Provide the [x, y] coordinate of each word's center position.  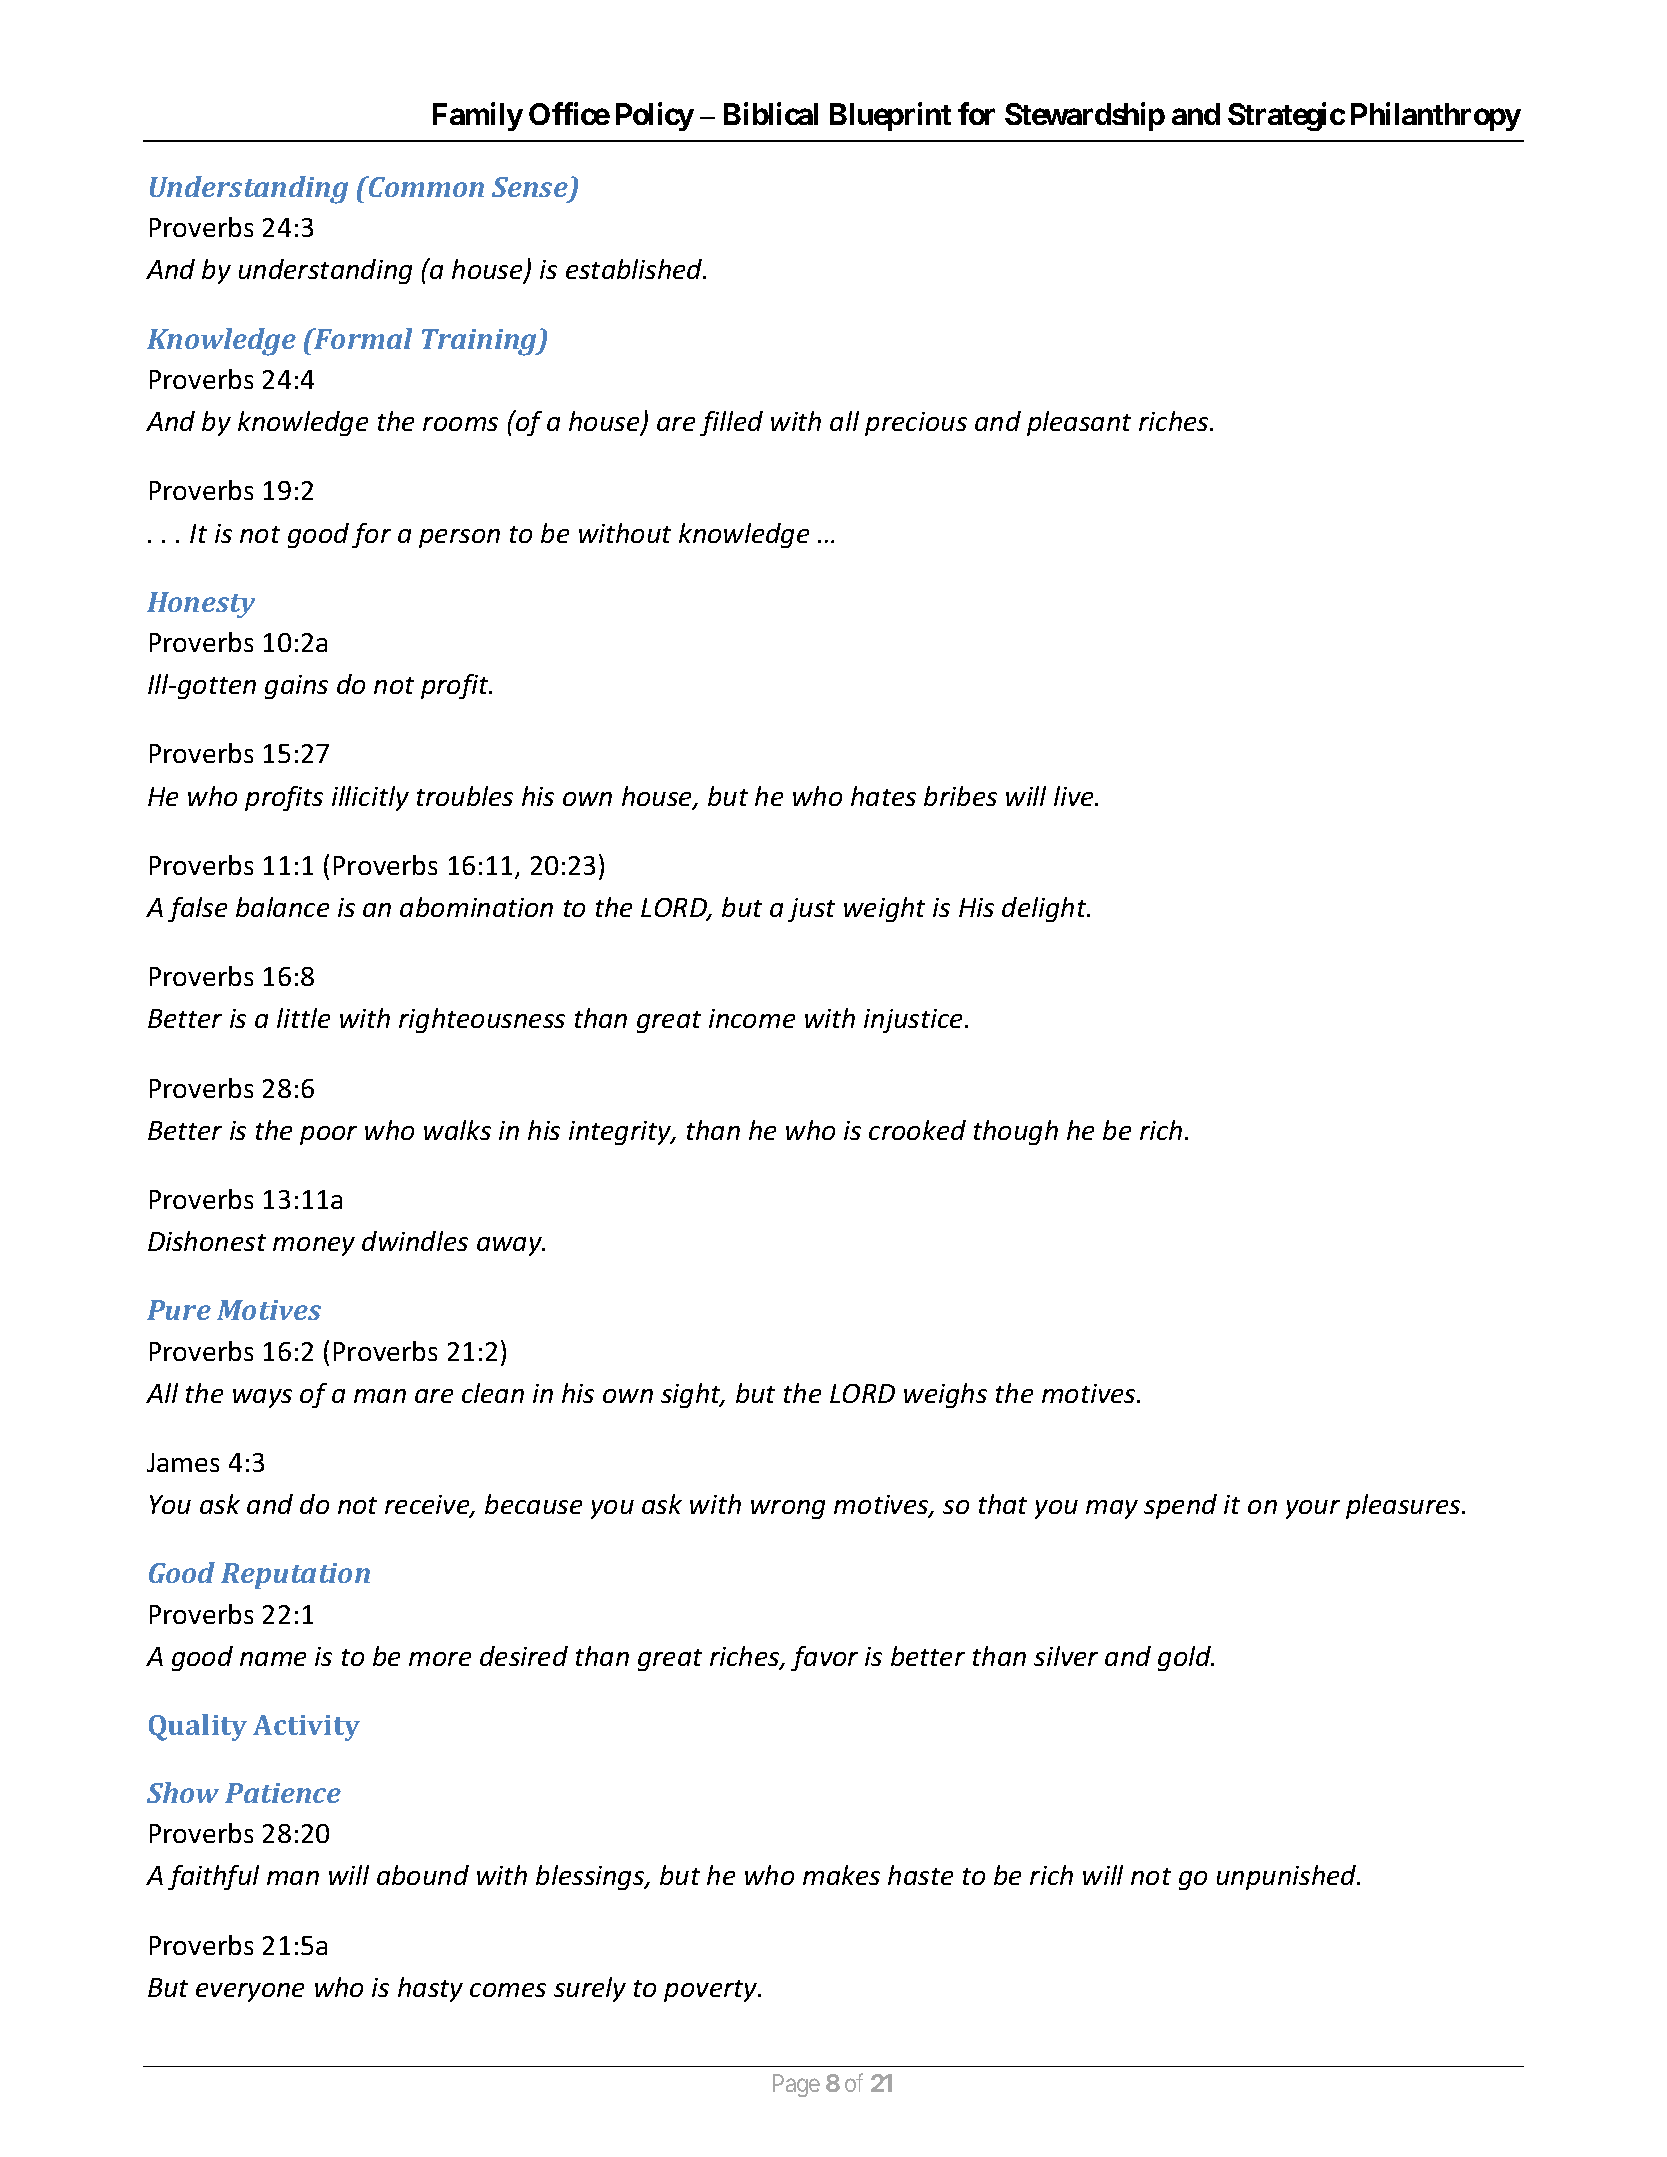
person [459, 538]
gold [1186, 1658]
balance [282, 907]
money [314, 1246]
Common [425, 186]
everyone [250, 1992]
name [273, 1659]
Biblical [771, 114]
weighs [945, 1395]
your [1313, 1509]
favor [824, 1658]
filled [731, 423]
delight [1045, 909]
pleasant [1079, 423]
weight [884, 909]
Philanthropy [1436, 117]
